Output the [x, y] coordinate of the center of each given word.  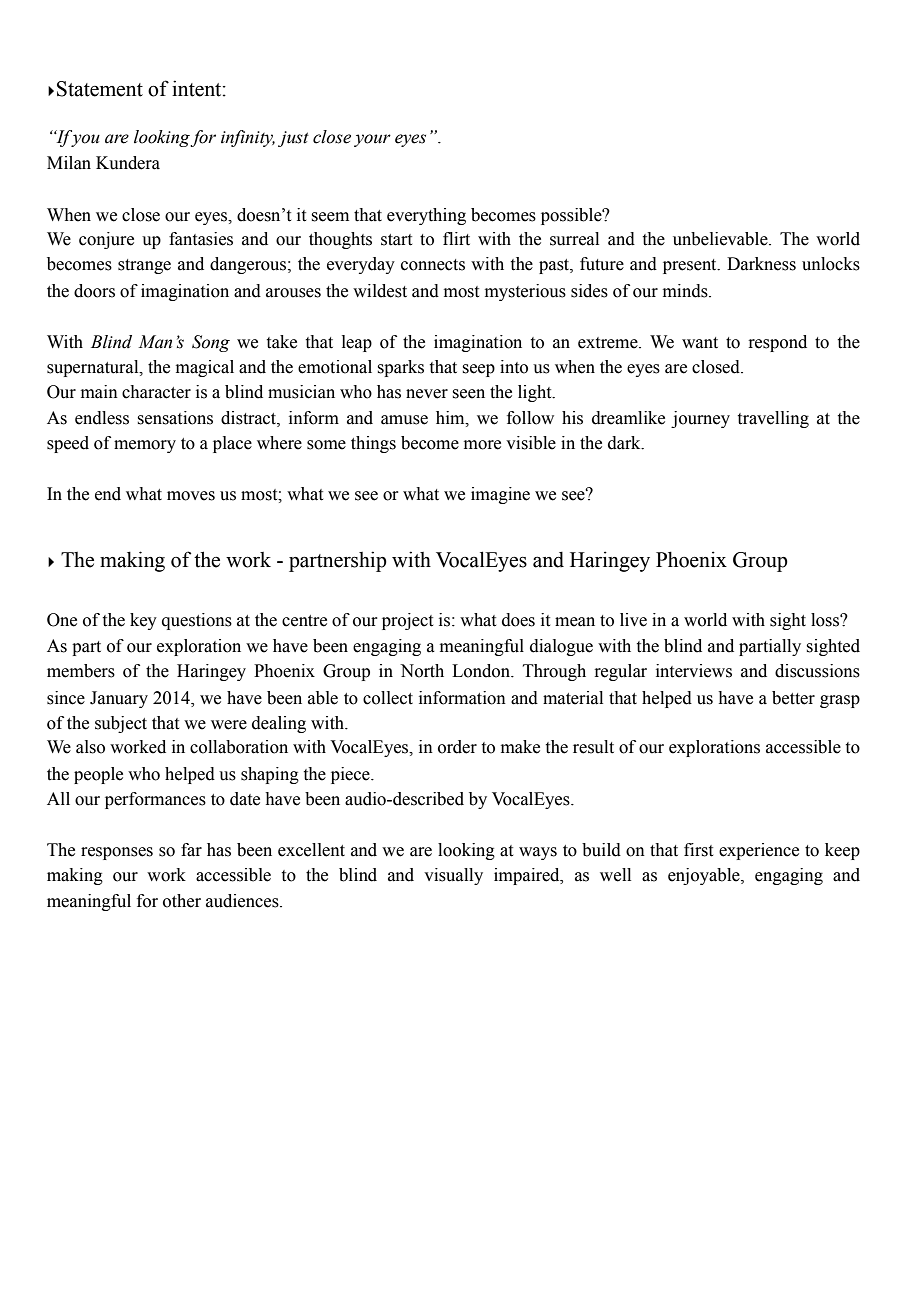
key [143, 621]
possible [572, 216]
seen [468, 394]
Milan [69, 163]
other [182, 901]
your [372, 140]
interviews [694, 671]
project [407, 621]
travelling [773, 419]
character [156, 392]
